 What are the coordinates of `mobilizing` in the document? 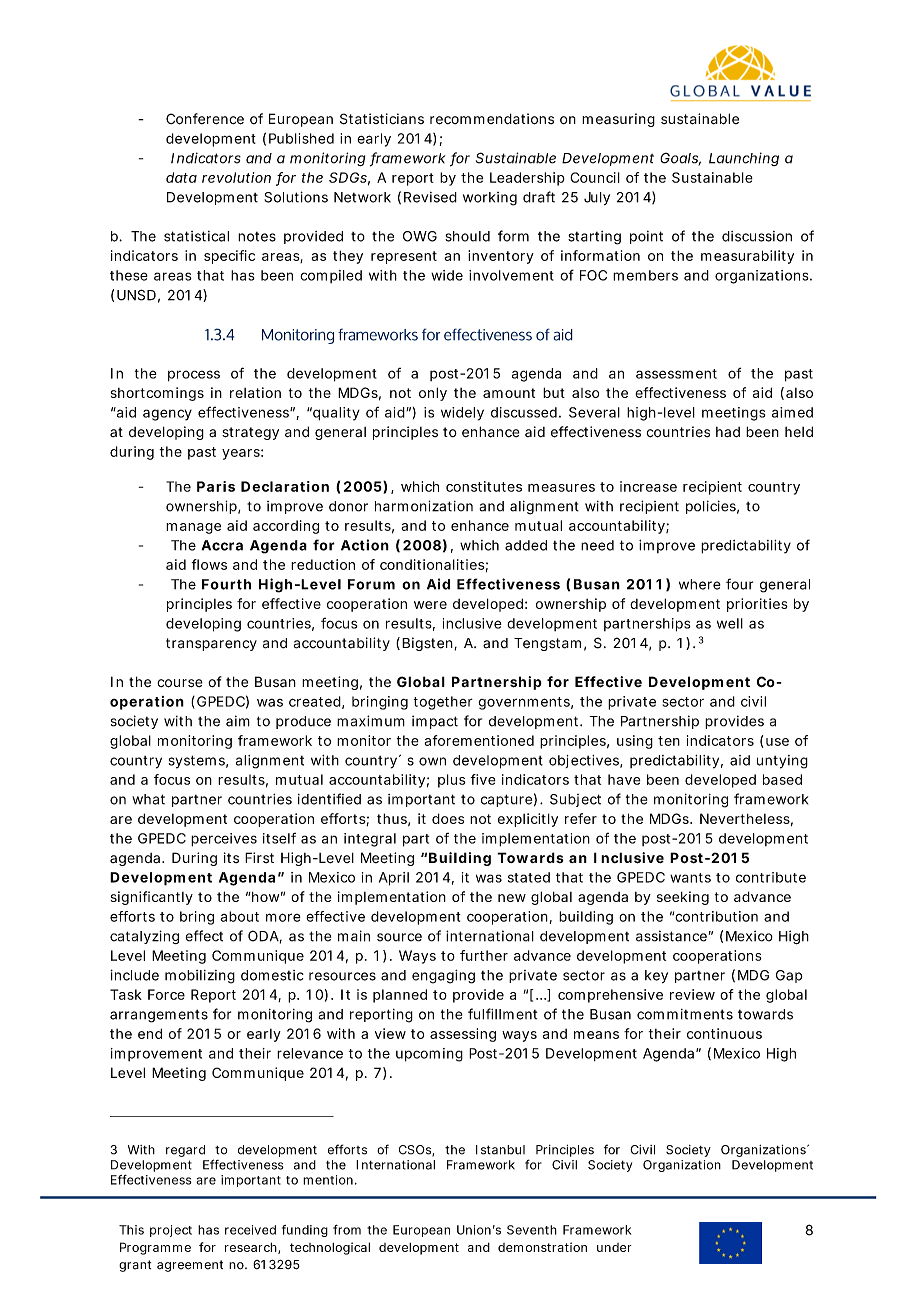 It's located at (200, 977).
